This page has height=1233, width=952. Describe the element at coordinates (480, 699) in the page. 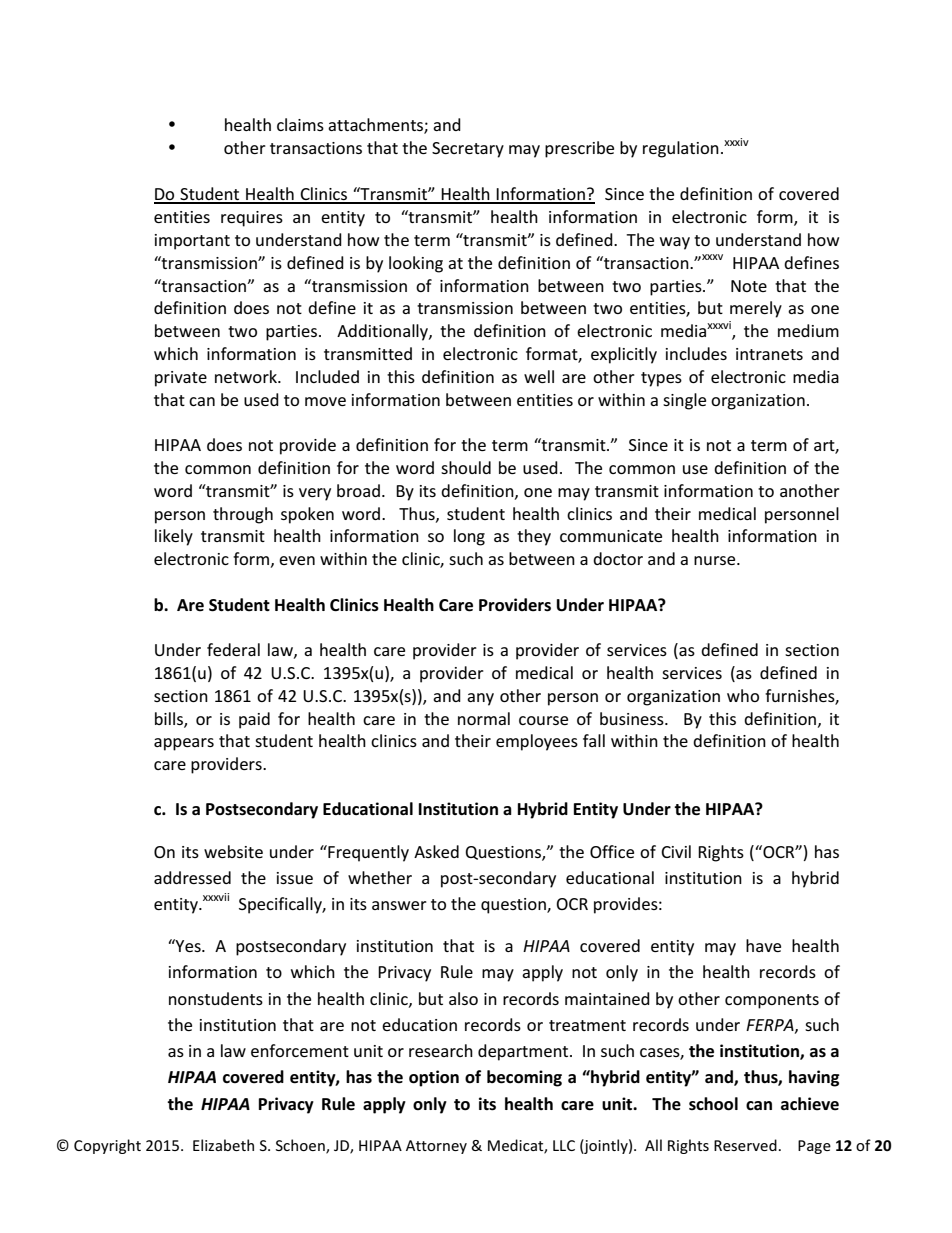

I see `any` at that location.
